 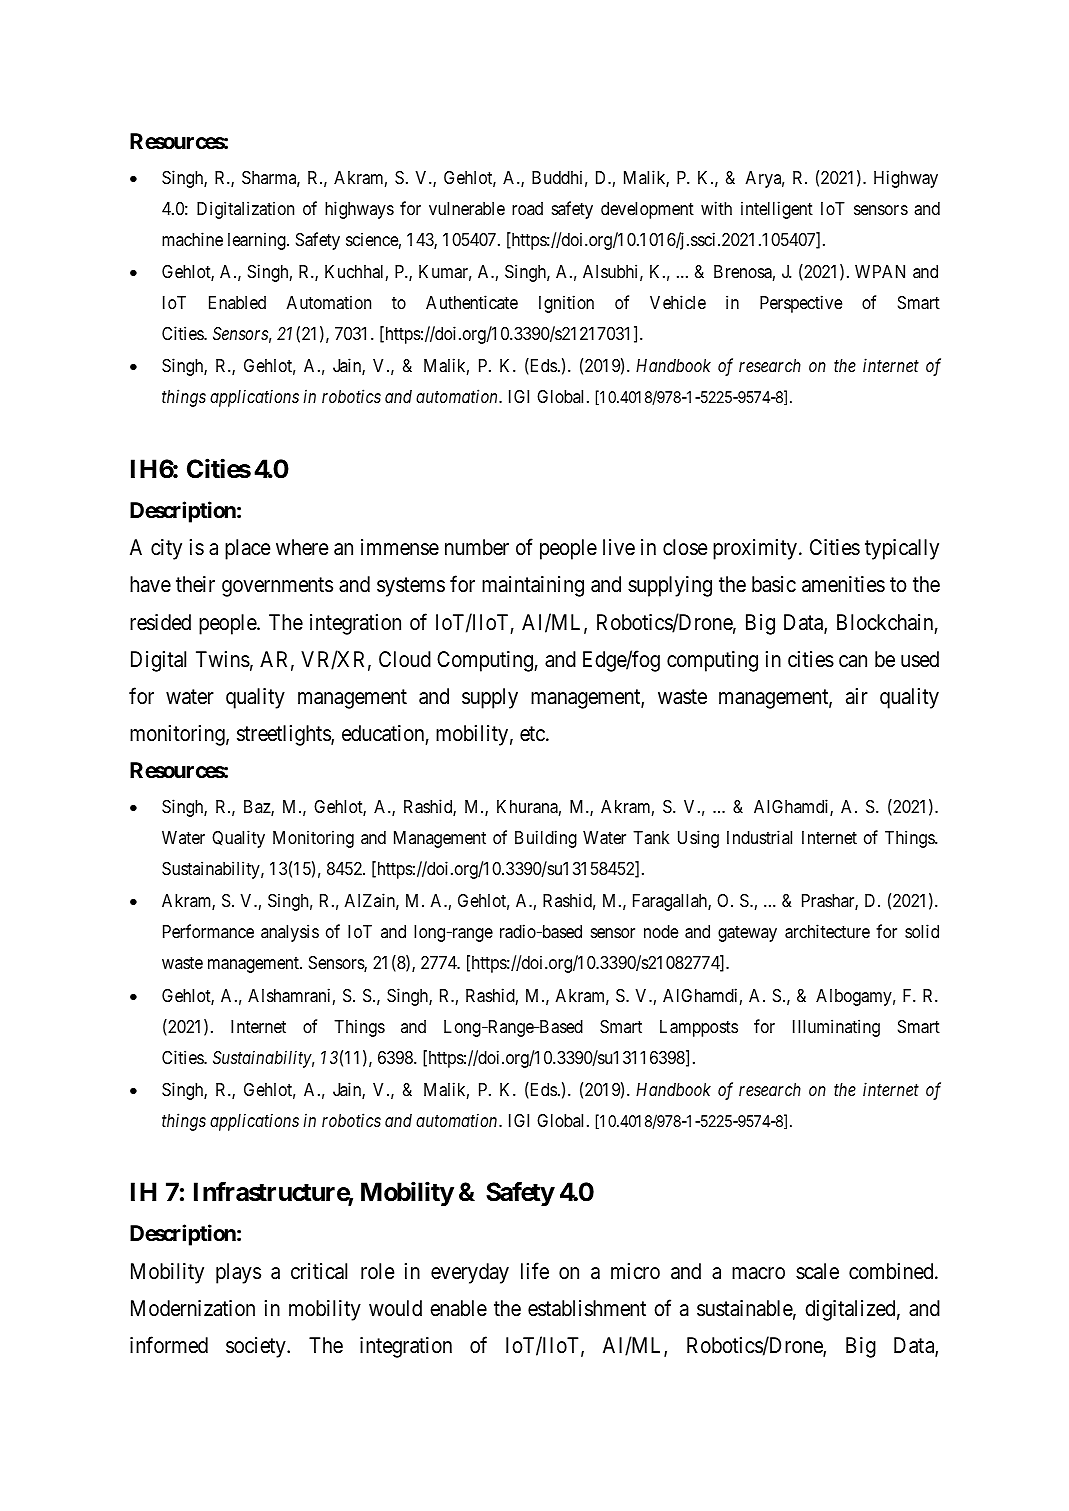 I want to click on architecture, so click(x=827, y=931).
